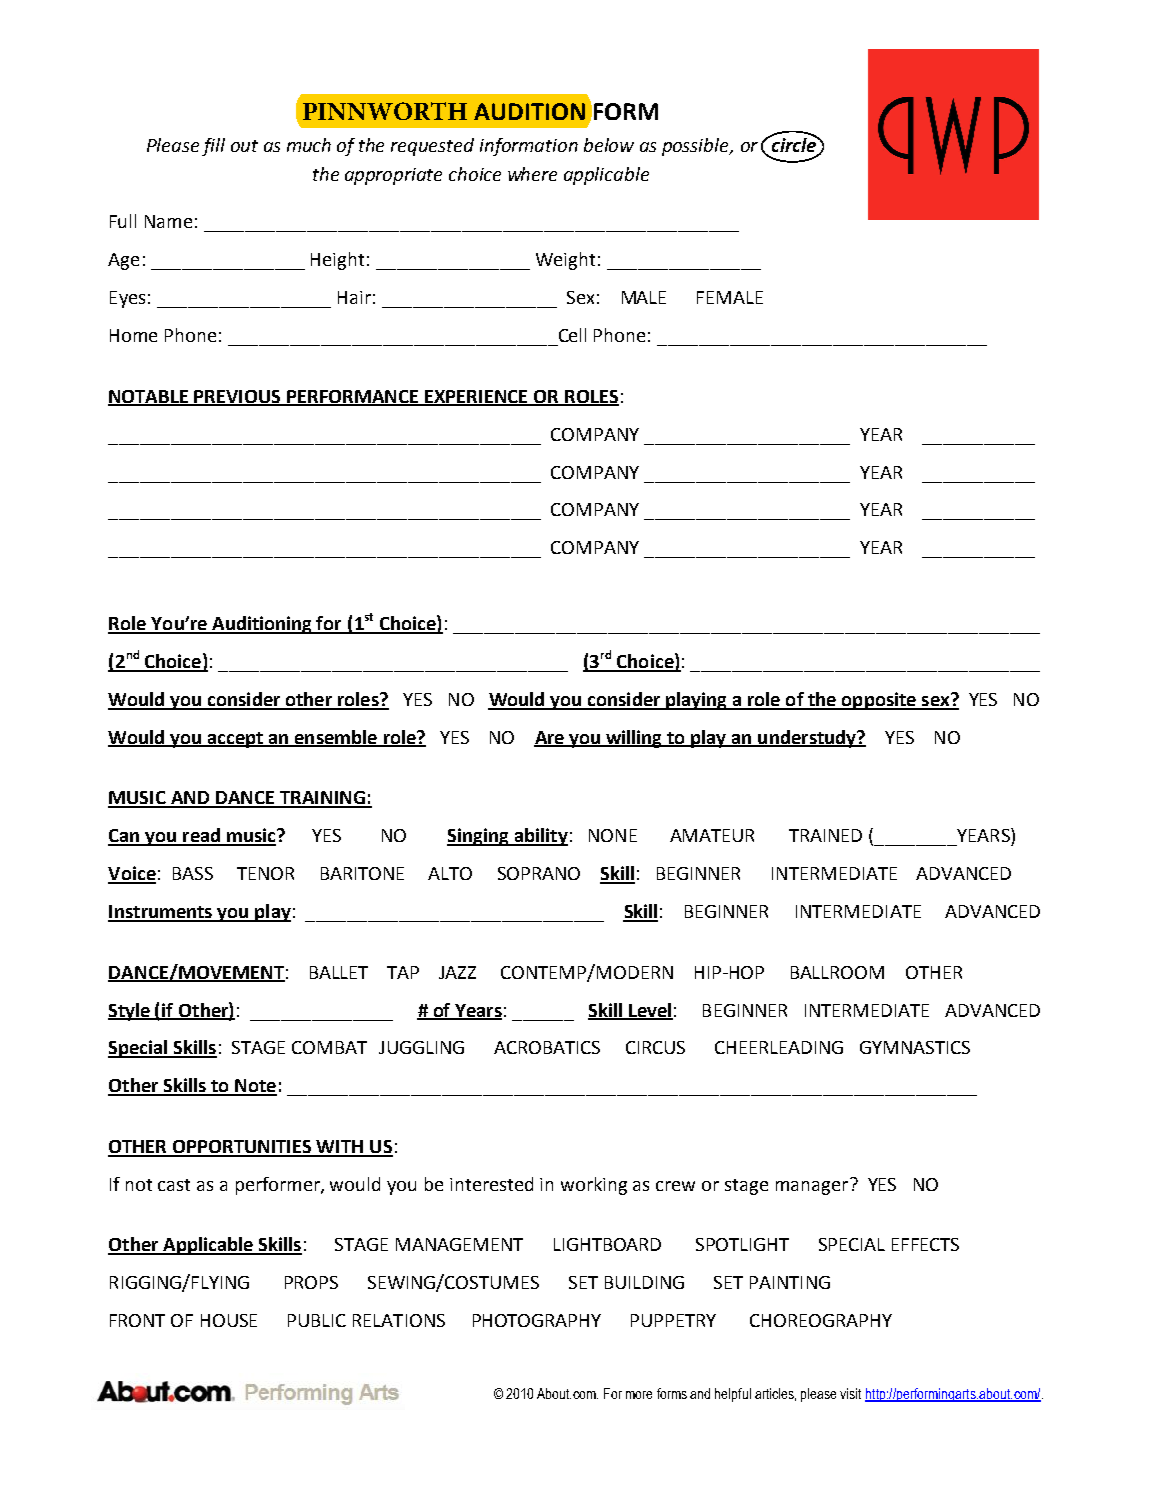 Image resolution: width=1152 pixels, height=1491 pixels. I want to click on JAZZ, so click(457, 972).
